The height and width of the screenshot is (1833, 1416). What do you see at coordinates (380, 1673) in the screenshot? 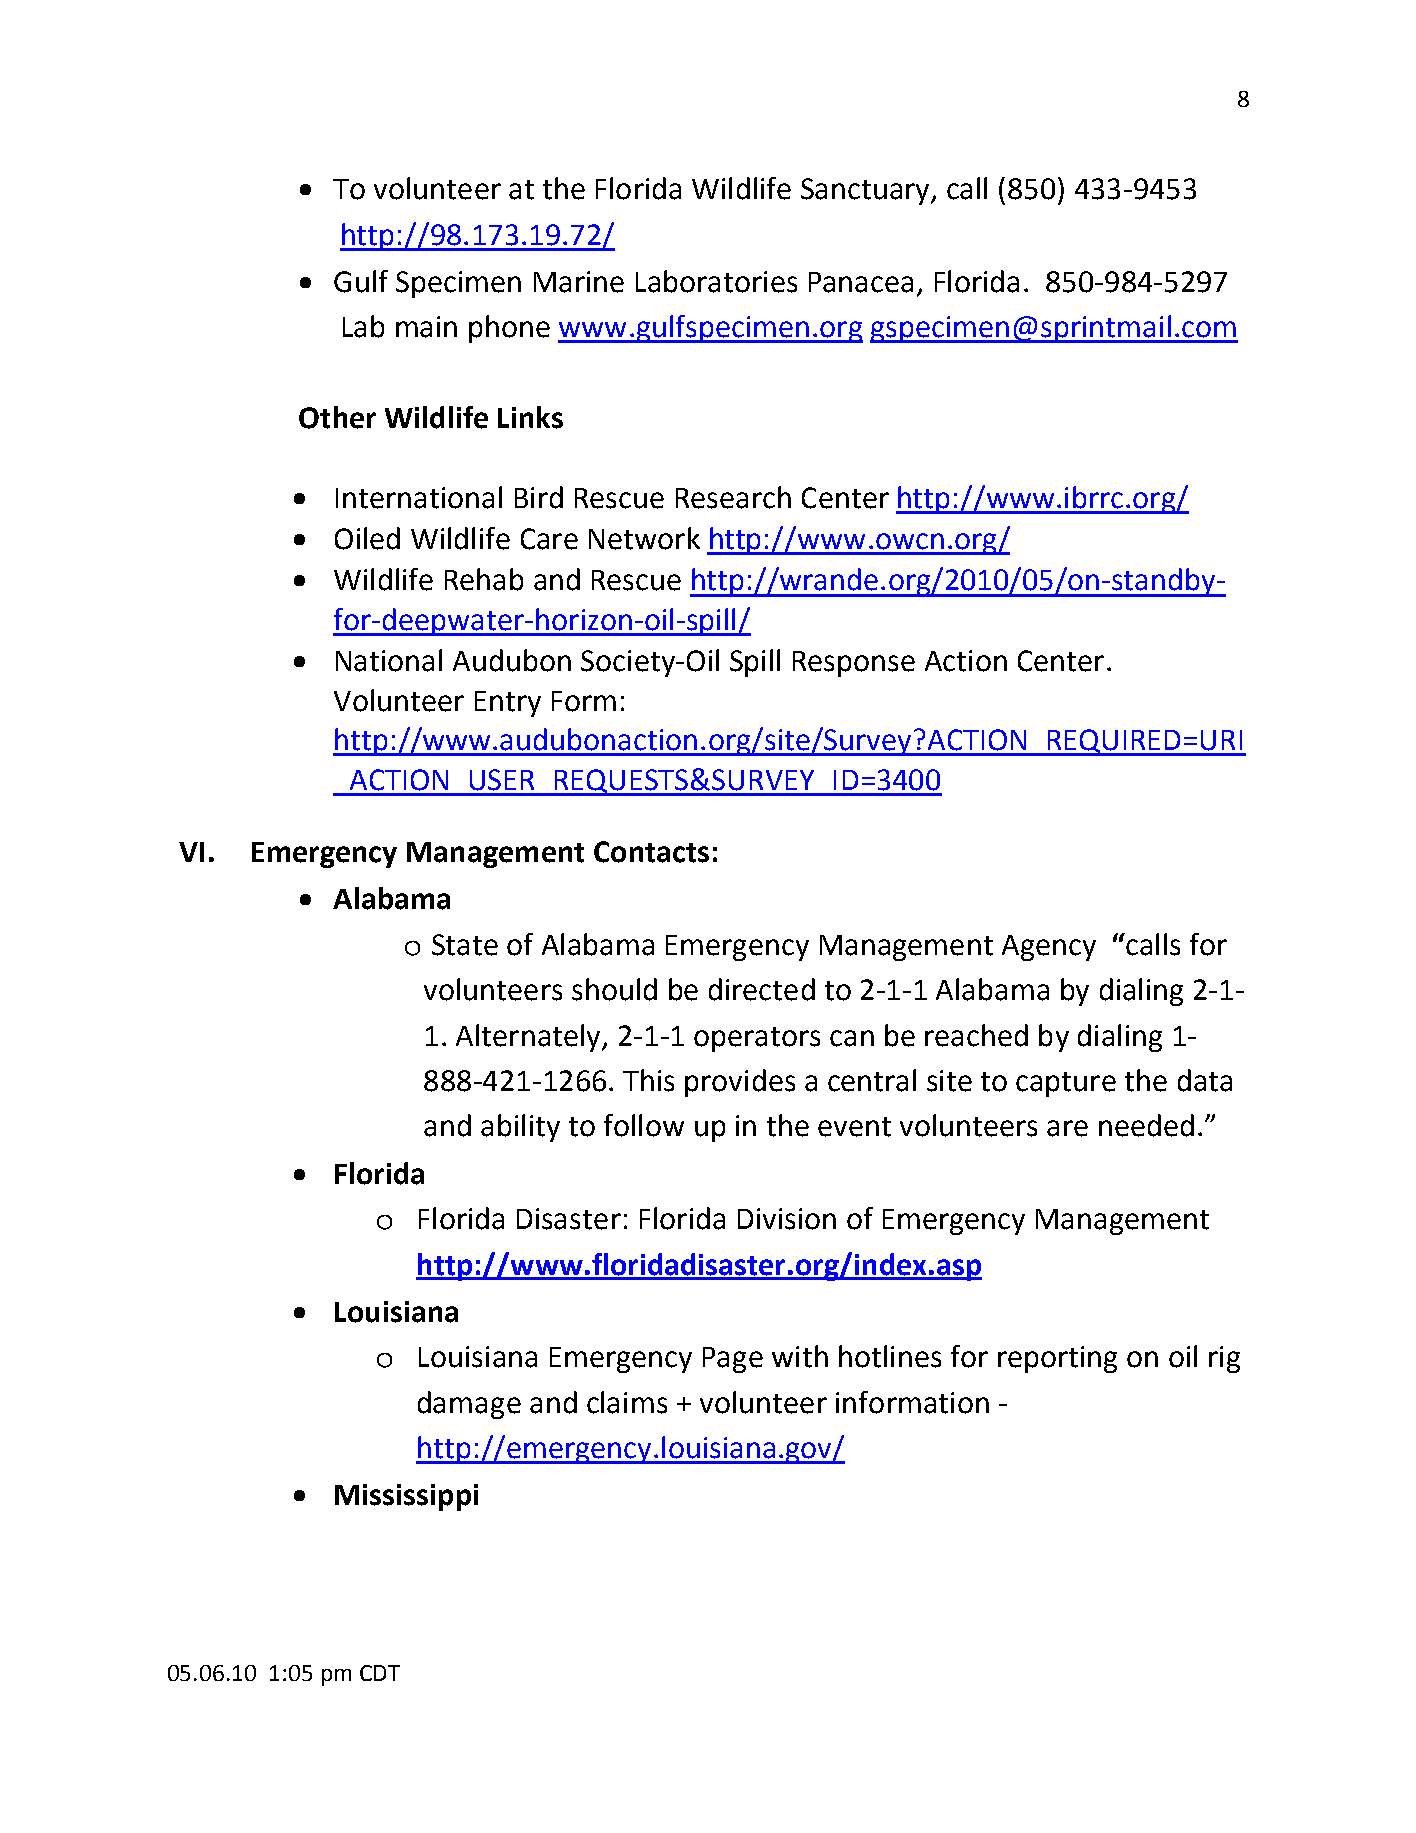
I see `CDT` at bounding box center [380, 1673].
